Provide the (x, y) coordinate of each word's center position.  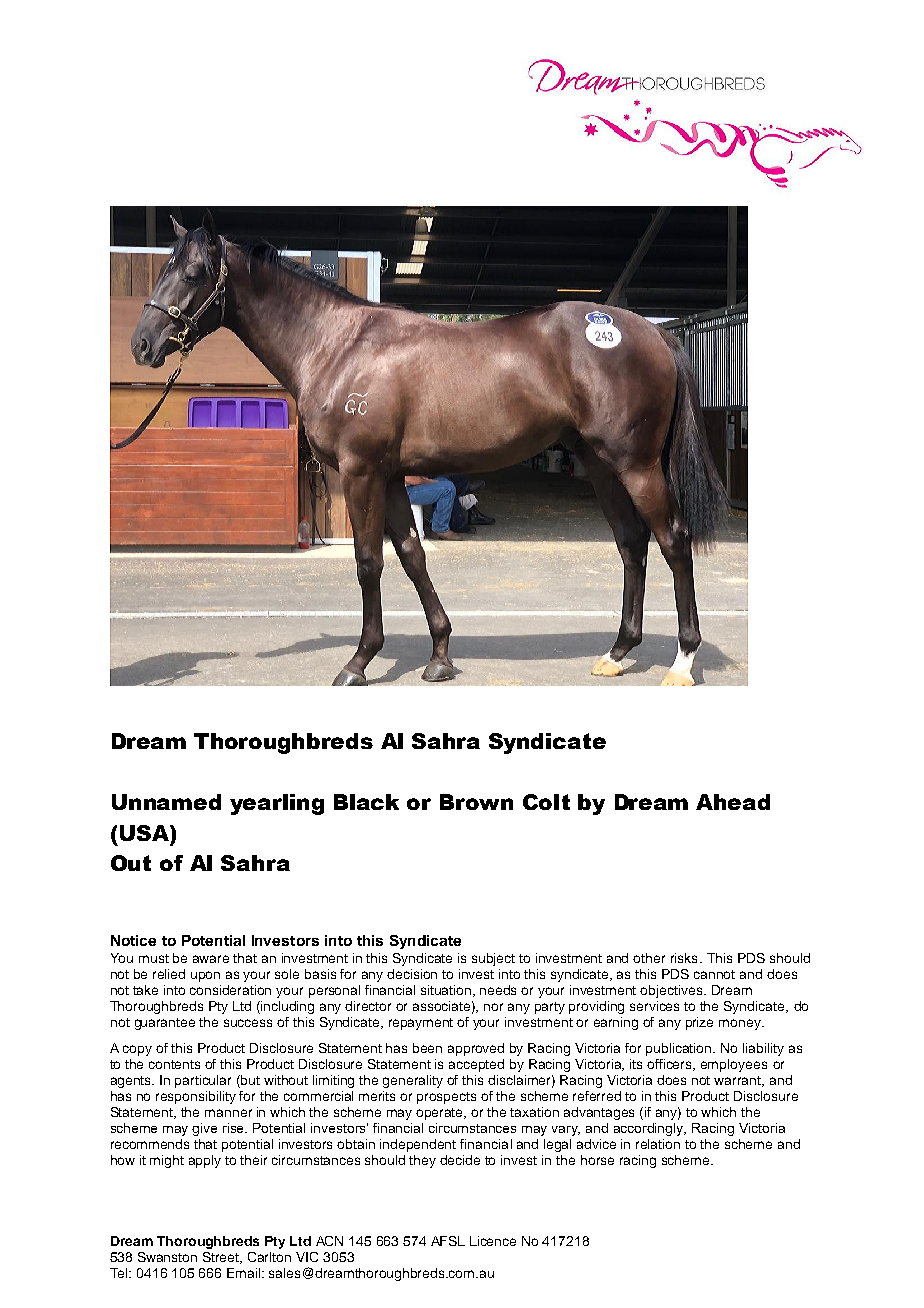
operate (441, 1114)
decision (412, 974)
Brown (476, 802)
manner (228, 1113)
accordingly (650, 1129)
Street (222, 1258)
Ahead (733, 802)
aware (211, 959)
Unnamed (166, 802)
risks (684, 958)
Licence (493, 1241)
